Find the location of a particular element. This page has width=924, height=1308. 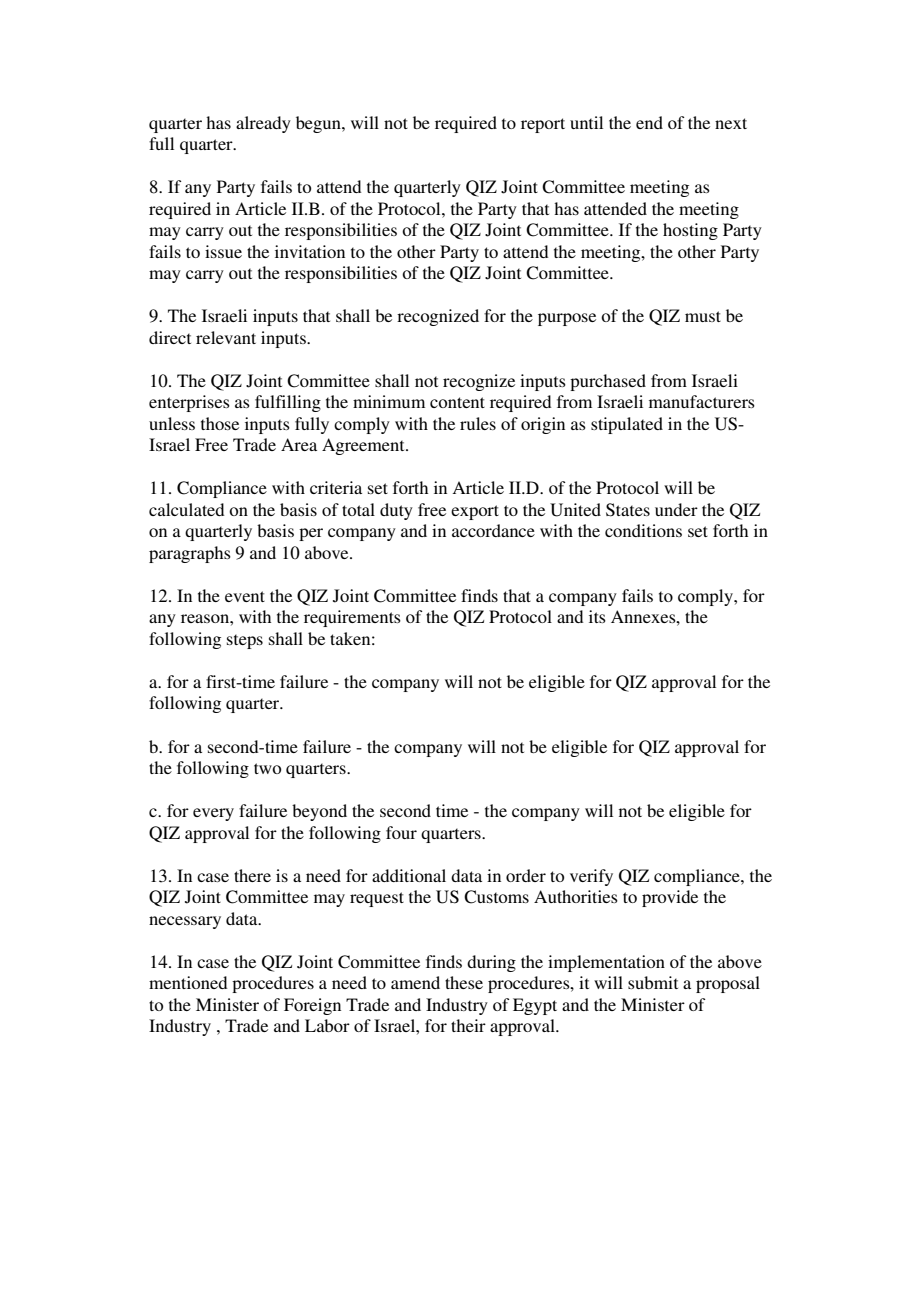

rules is located at coordinates (478, 423).
